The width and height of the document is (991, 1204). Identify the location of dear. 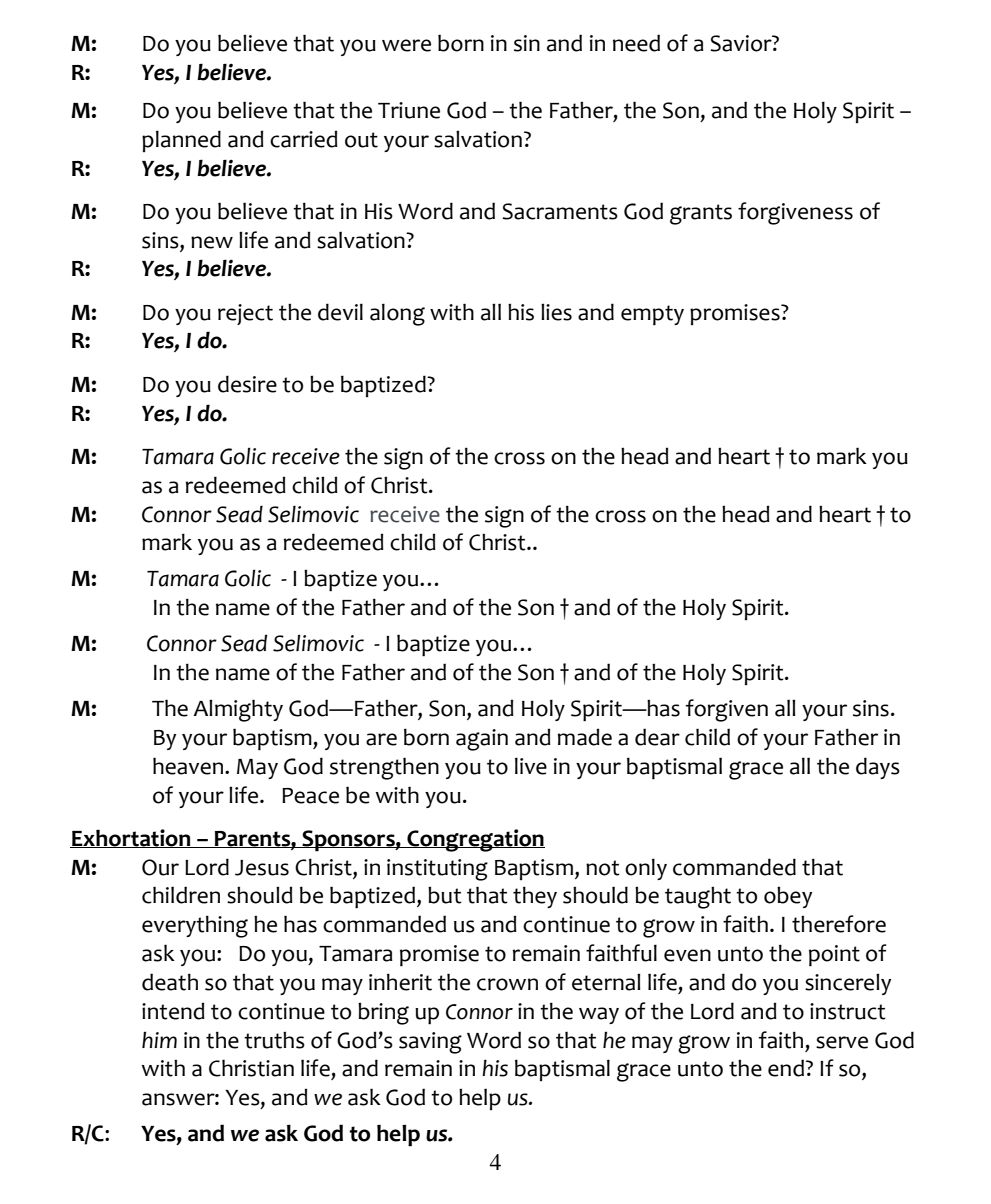
(657, 737).
